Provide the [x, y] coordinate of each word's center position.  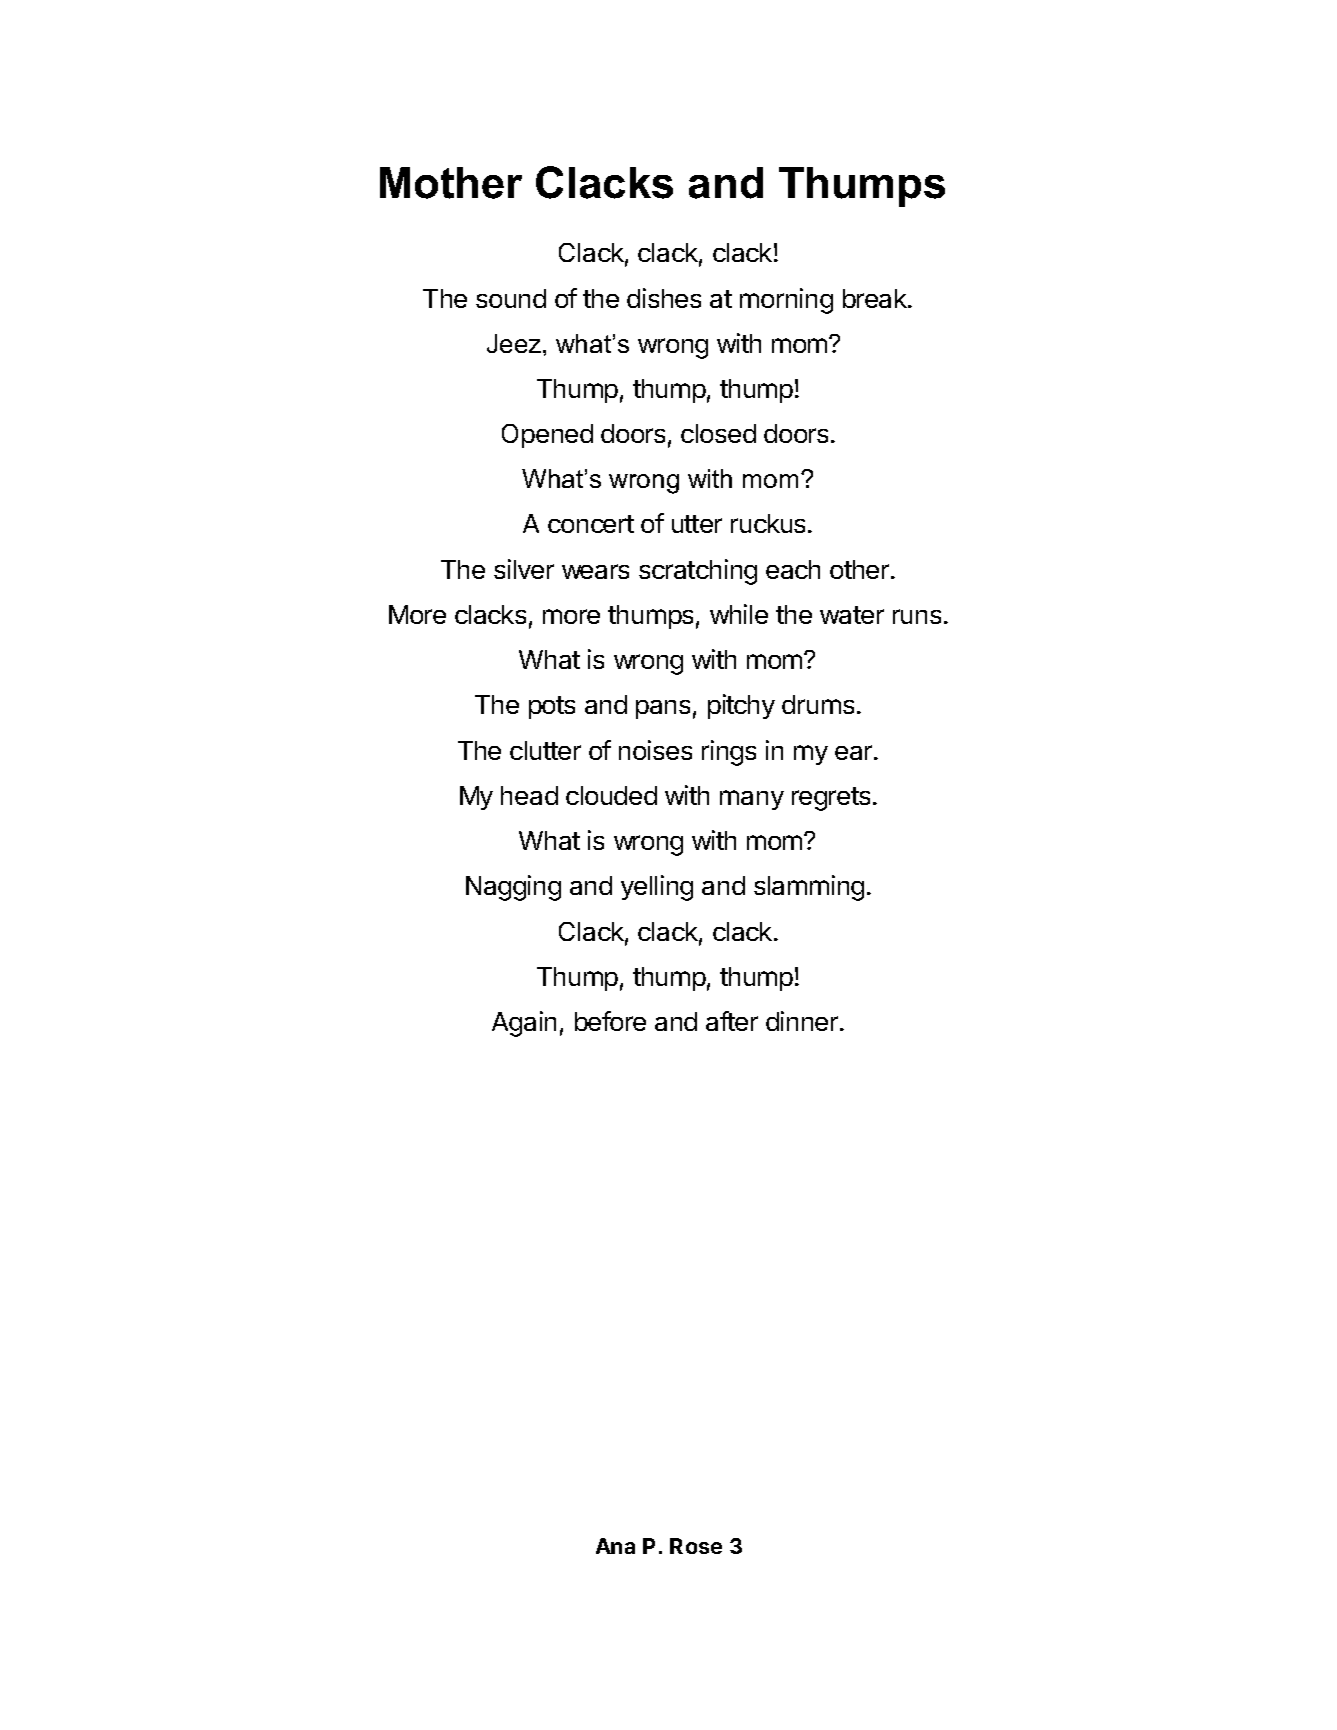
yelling [657, 888]
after [732, 1021]
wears [595, 571]
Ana [615, 1546]
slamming [809, 888]
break [876, 298]
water [852, 615]
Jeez [515, 343]
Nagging [513, 888]
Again [524, 1024]
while [739, 614]
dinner [802, 1021]
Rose [696, 1546]
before [610, 1021]
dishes [664, 298]
